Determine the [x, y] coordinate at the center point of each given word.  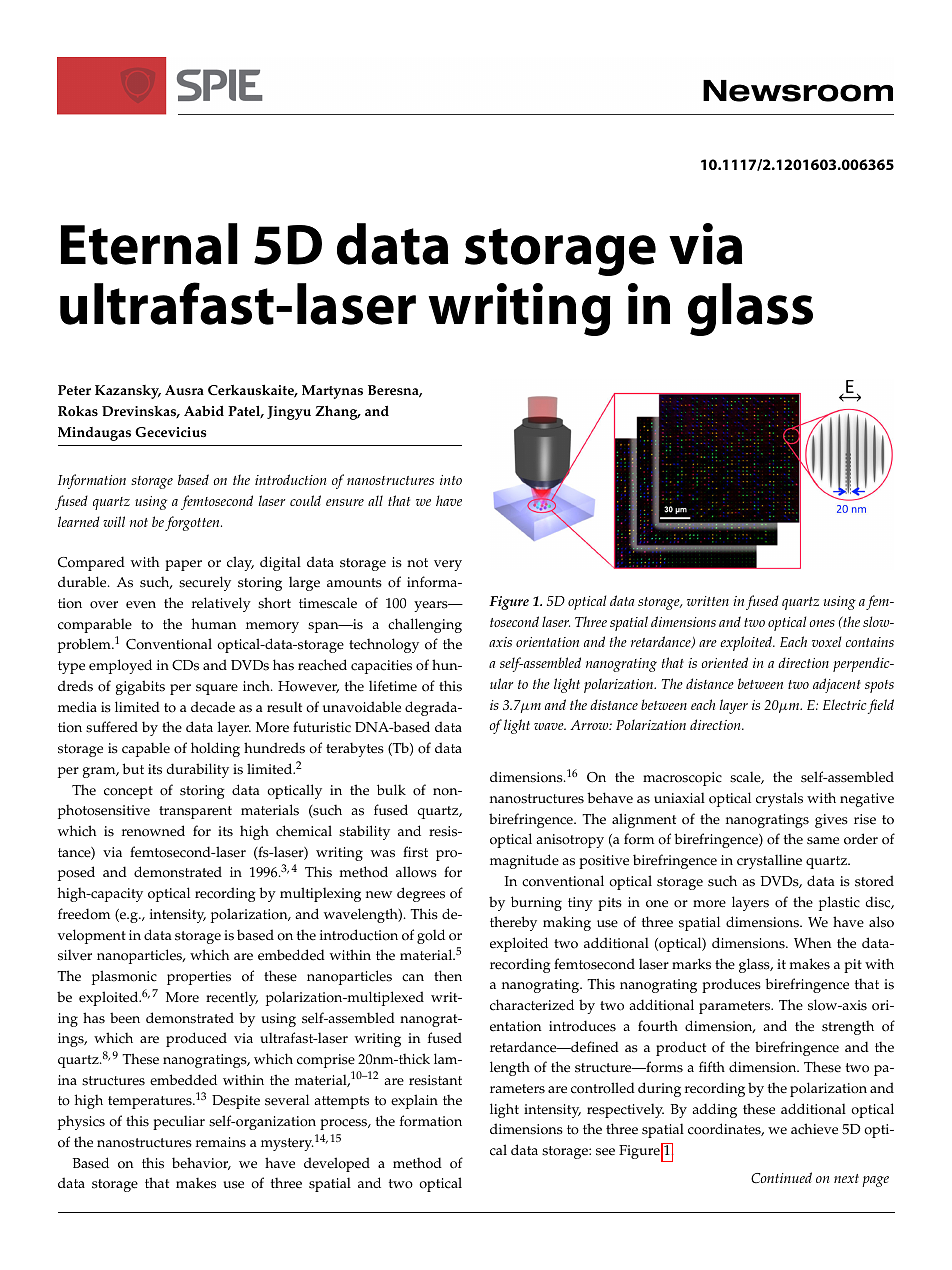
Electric [844, 704]
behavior [201, 1163]
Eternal [149, 244]
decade [213, 707]
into [451, 480]
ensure [345, 502]
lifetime [393, 686]
